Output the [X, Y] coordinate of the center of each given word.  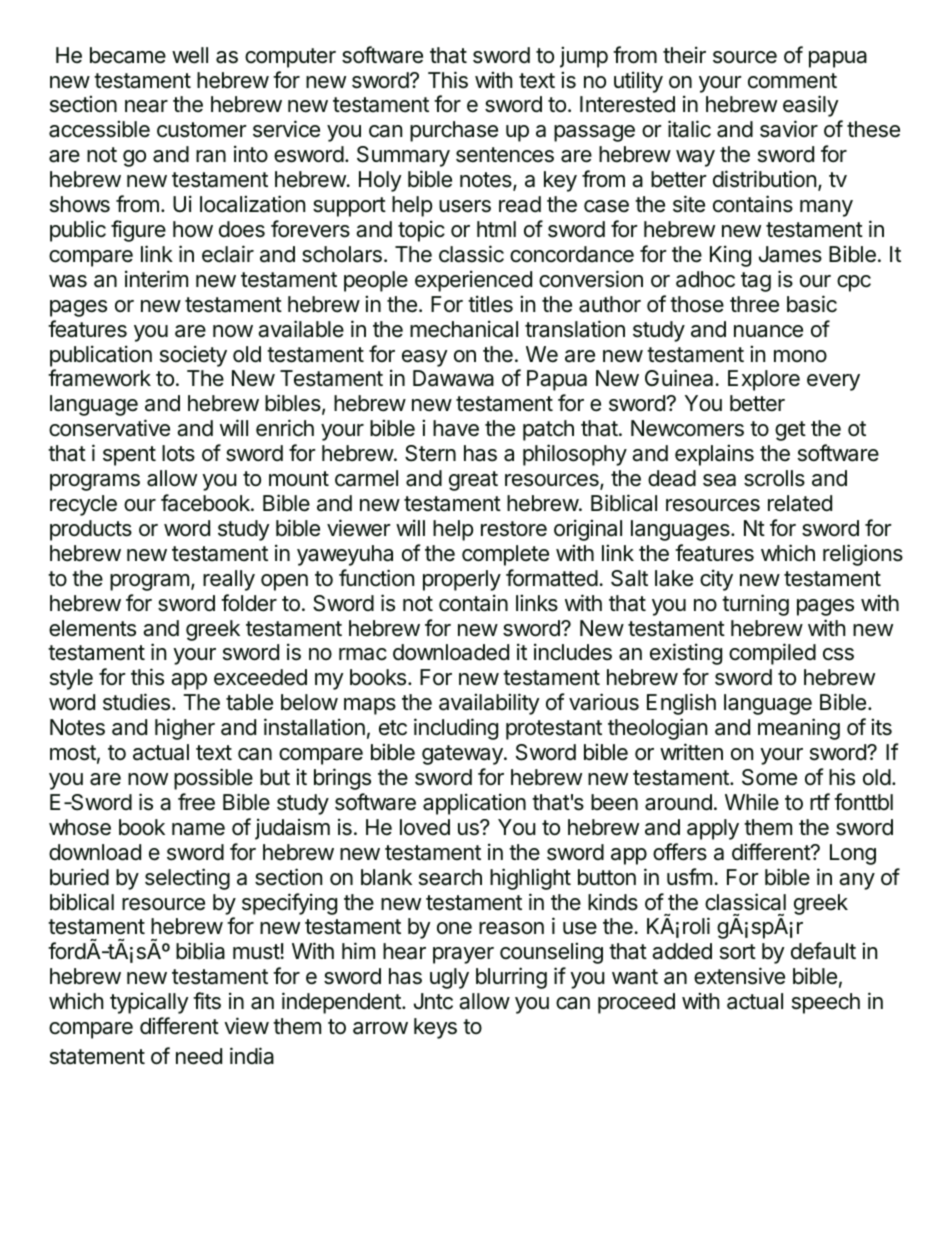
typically [149, 1003]
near [146, 106]
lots [178, 453]
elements [92, 628]
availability [489, 704]
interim [156, 279]
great [473, 481]
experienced [473, 281]
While [752, 802]
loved [425, 827]
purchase [454, 131]
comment [792, 81]
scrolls [774, 478]
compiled [772, 654]
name [198, 829]
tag [756, 282]
